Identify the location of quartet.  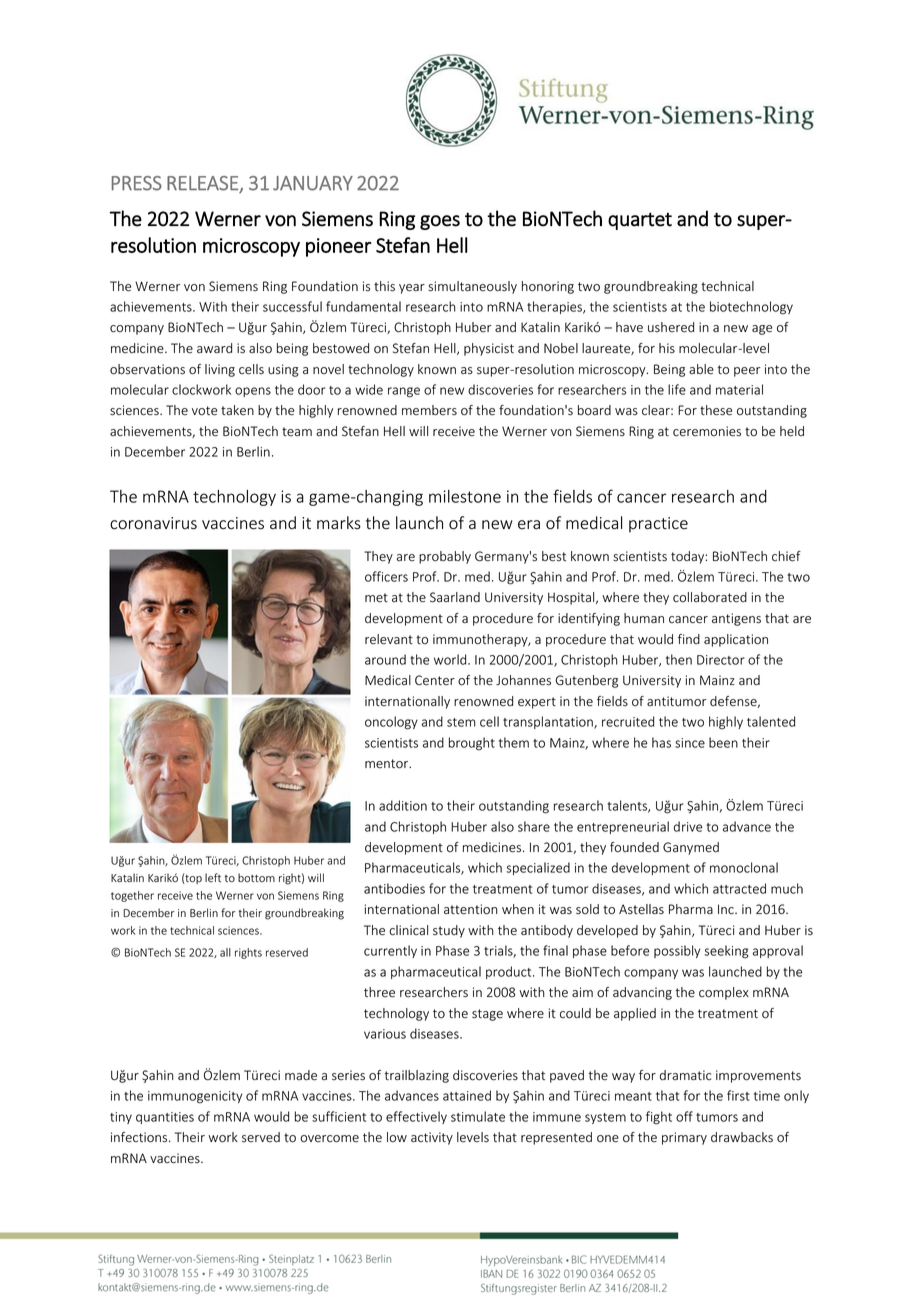
(640, 221).
